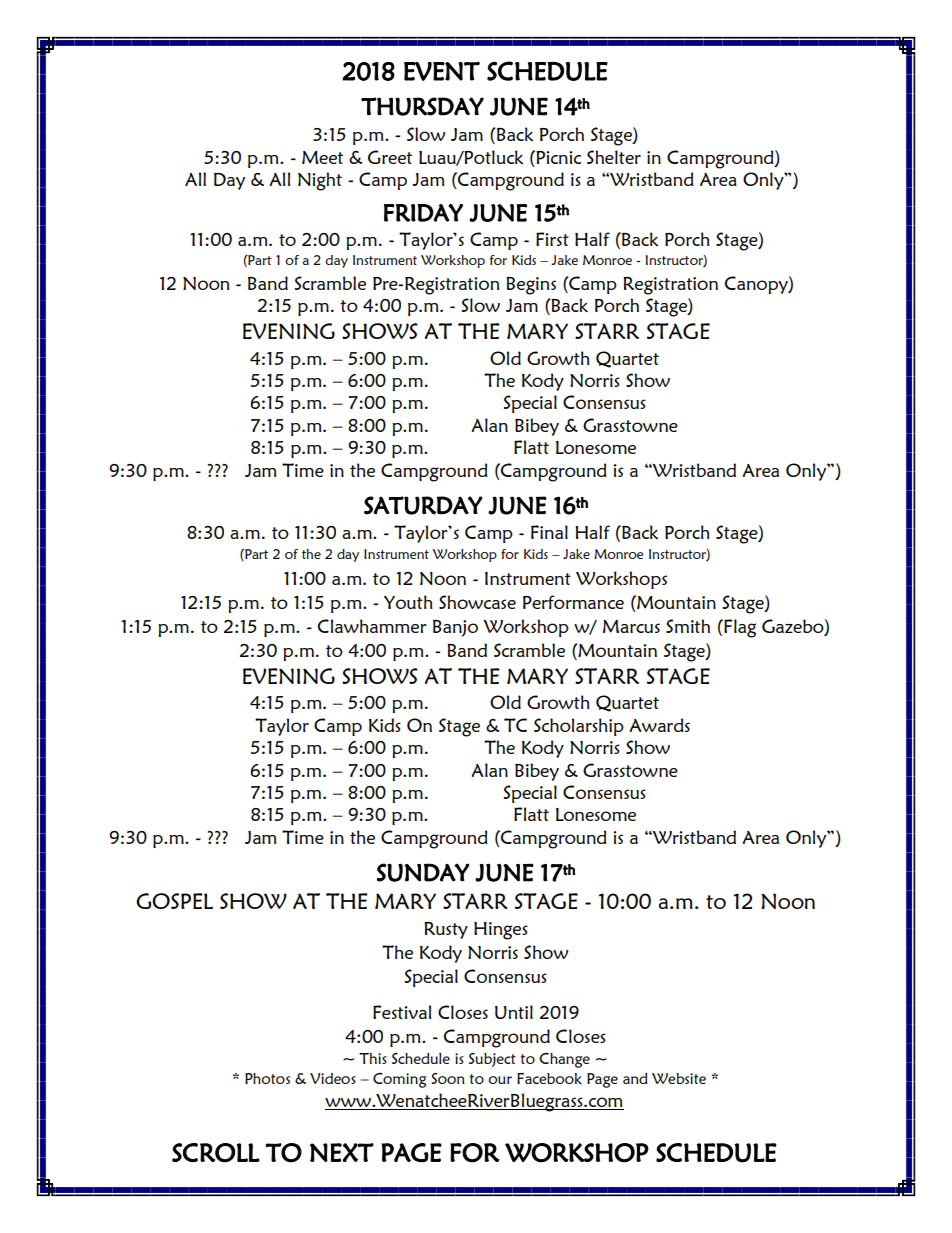  What do you see at coordinates (408, 602) in the page?
I see `Youth` at bounding box center [408, 602].
